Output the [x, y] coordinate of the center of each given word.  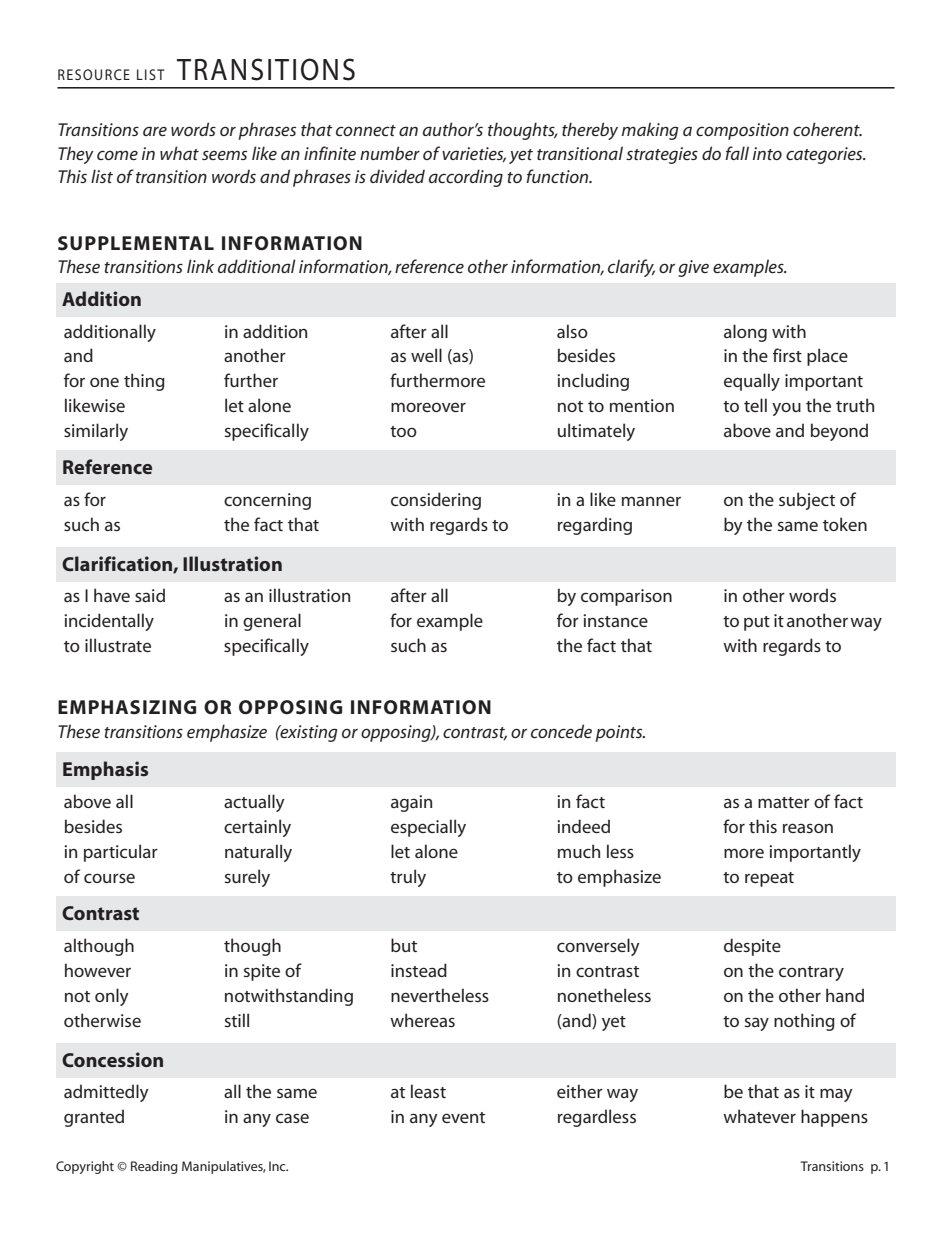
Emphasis [105, 770]
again [411, 803]
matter [784, 802]
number [390, 153]
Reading [154, 1167]
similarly [96, 432]
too [403, 431]
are [155, 131]
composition [742, 131]
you [786, 409]
